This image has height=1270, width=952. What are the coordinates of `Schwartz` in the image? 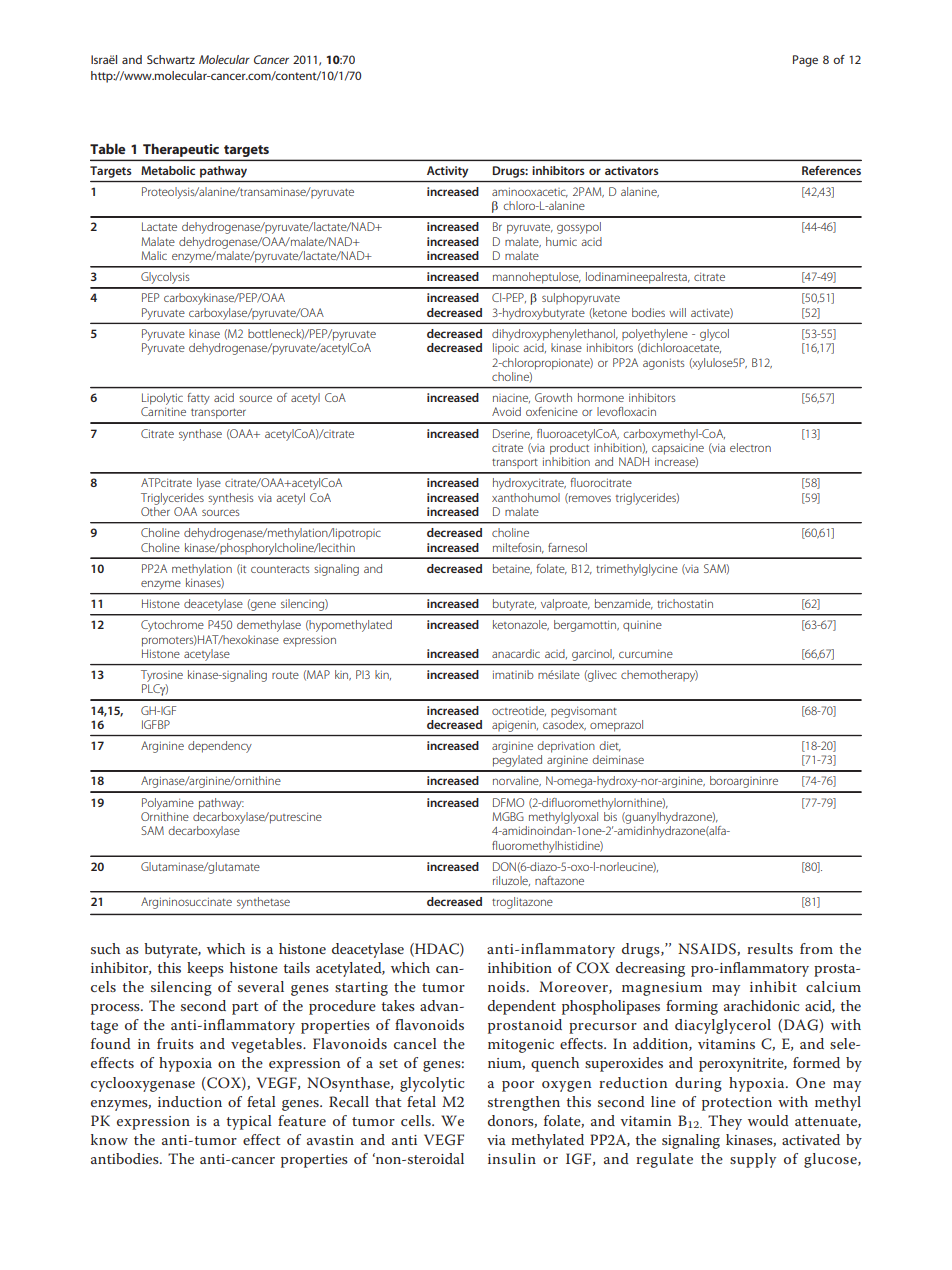 It's located at (171, 59).
